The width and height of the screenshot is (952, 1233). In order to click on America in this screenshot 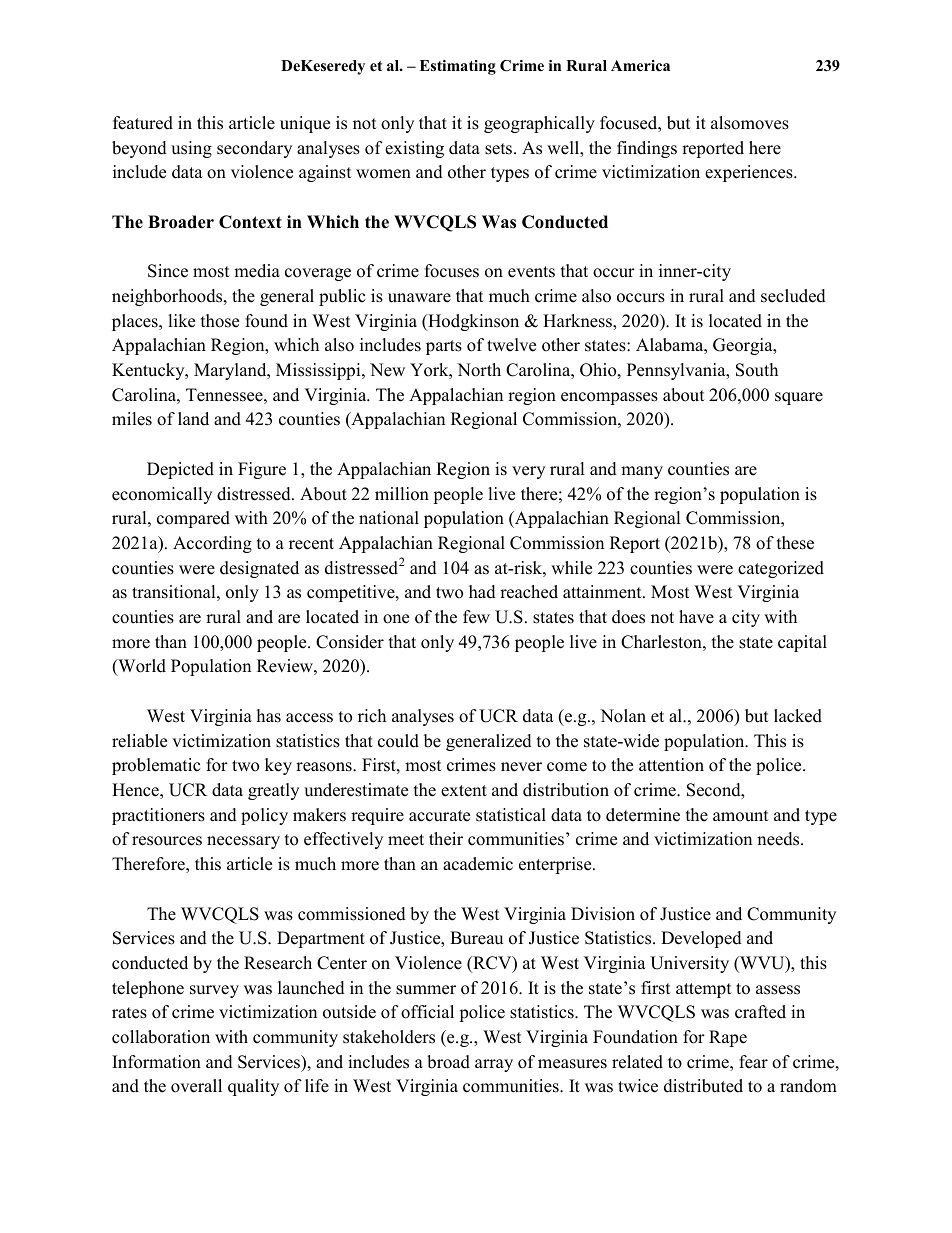, I will do `click(640, 65)`.
